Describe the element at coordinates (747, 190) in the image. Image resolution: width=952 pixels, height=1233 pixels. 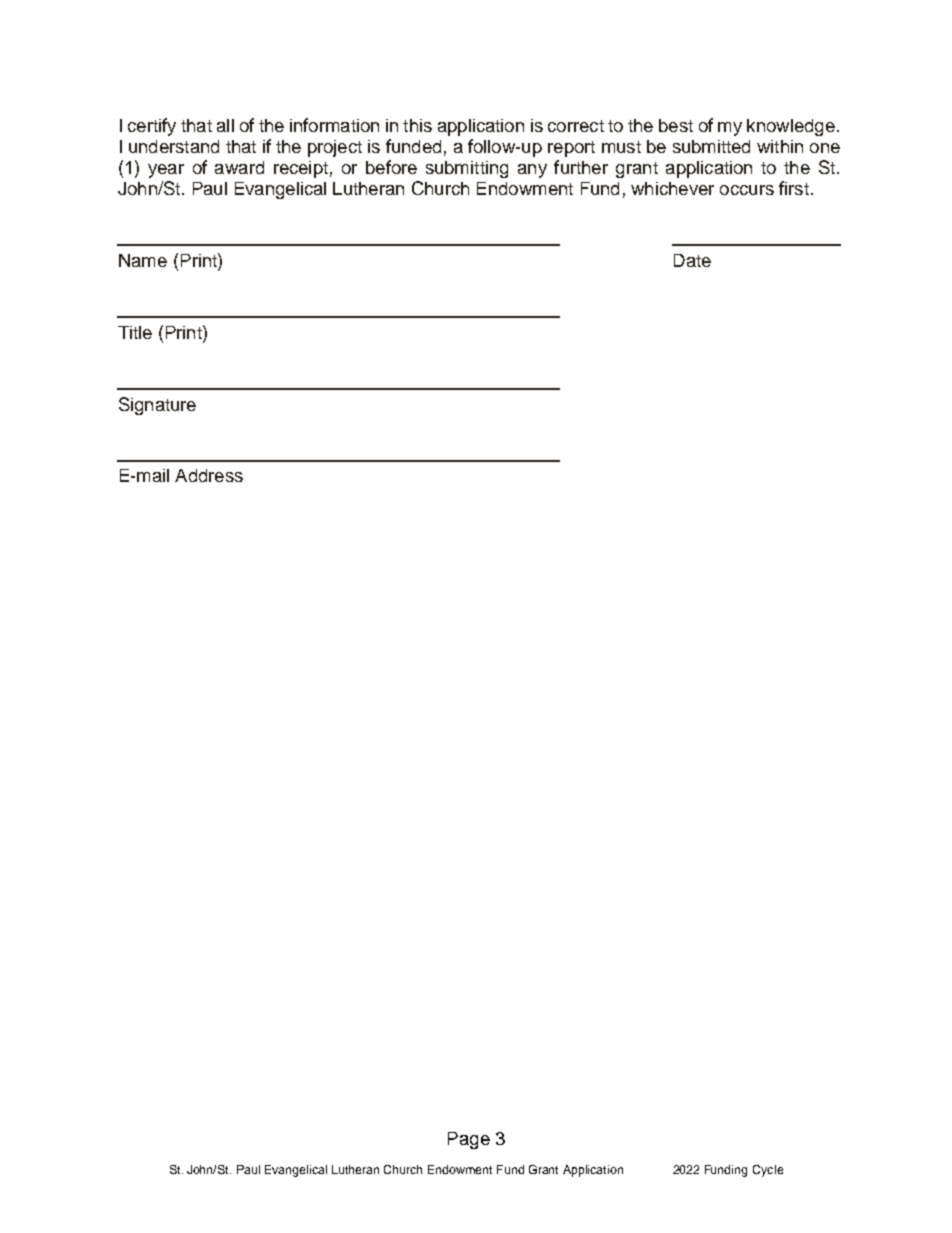
I see `occurs` at that location.
